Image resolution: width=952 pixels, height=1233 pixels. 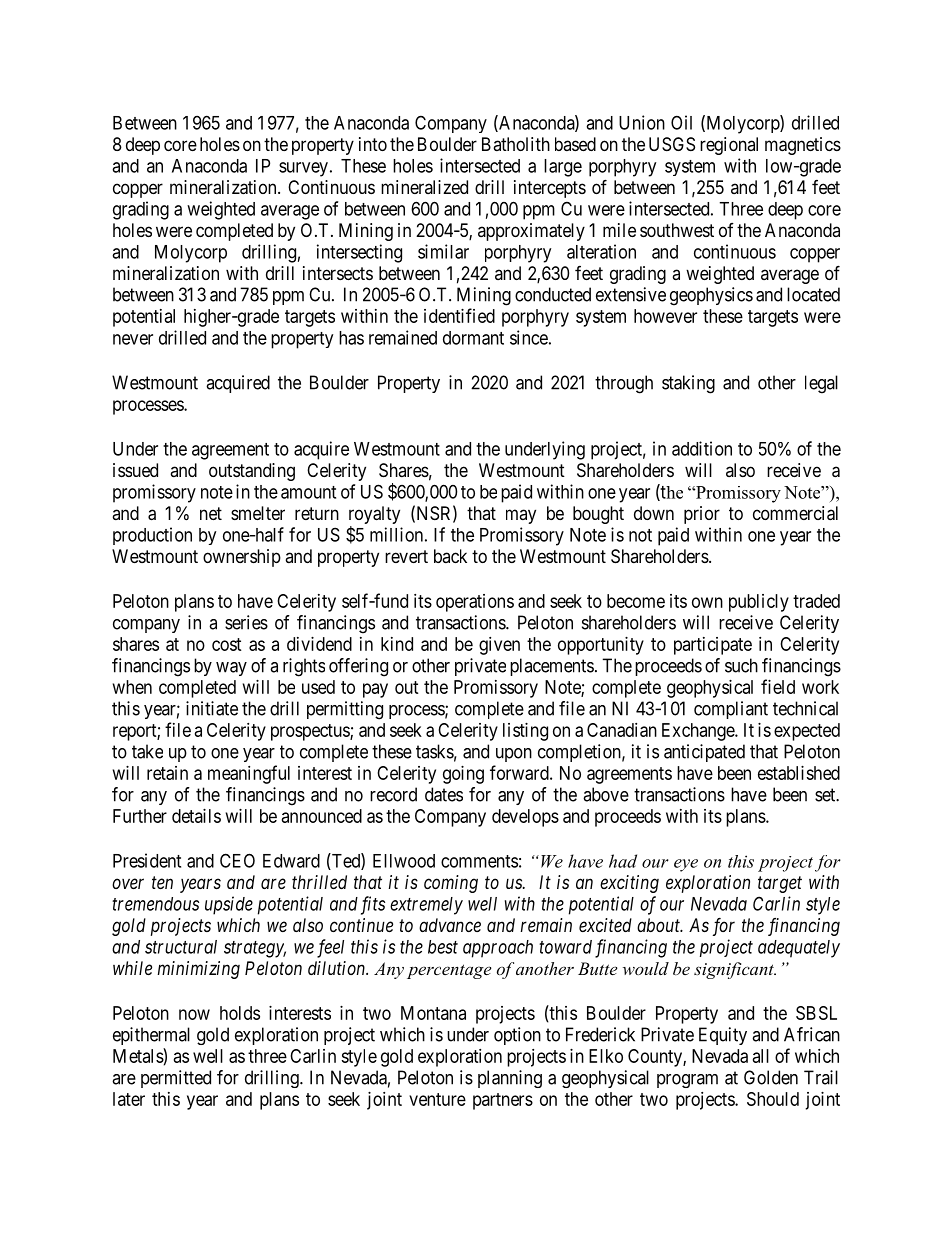 What do you see at coordinates (237, 860) in the screenshot?
I see `CEO` at bounding box center [237, 860].
